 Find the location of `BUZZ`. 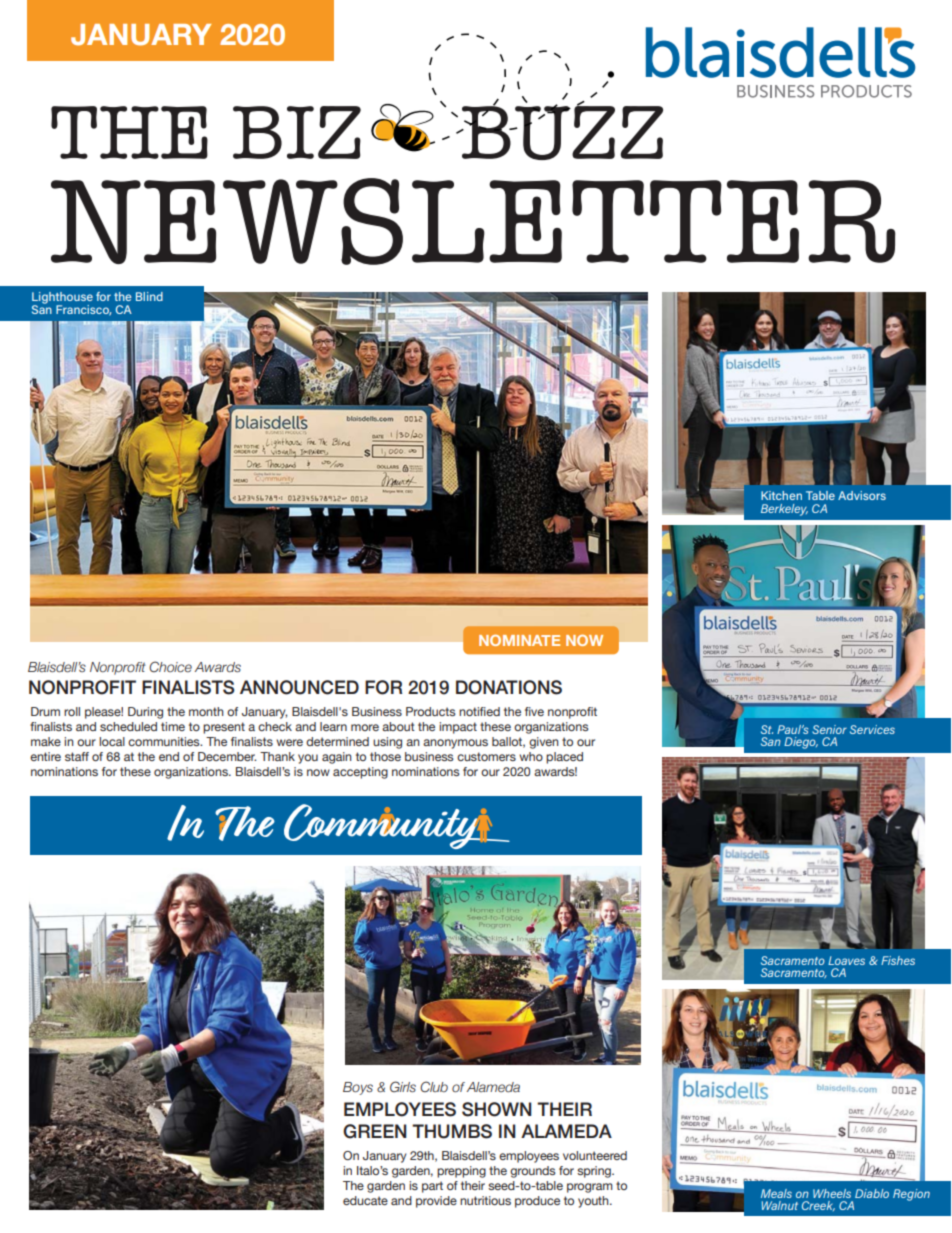

BUZZ is located at coordinates (561, 131).
